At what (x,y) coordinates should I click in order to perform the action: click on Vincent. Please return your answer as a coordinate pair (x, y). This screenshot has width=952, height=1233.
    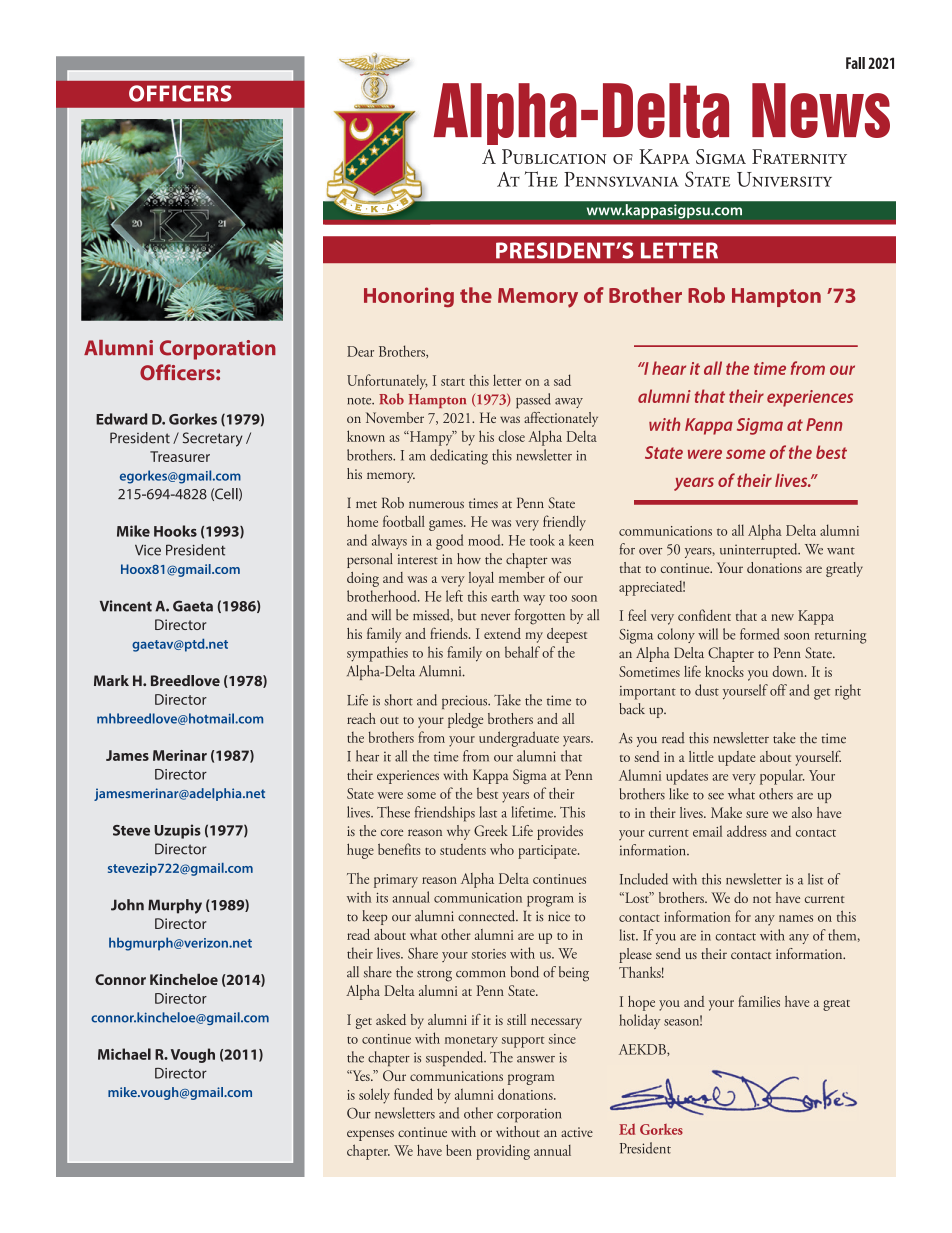
    Looking at the image, I should click on (126, 606).
